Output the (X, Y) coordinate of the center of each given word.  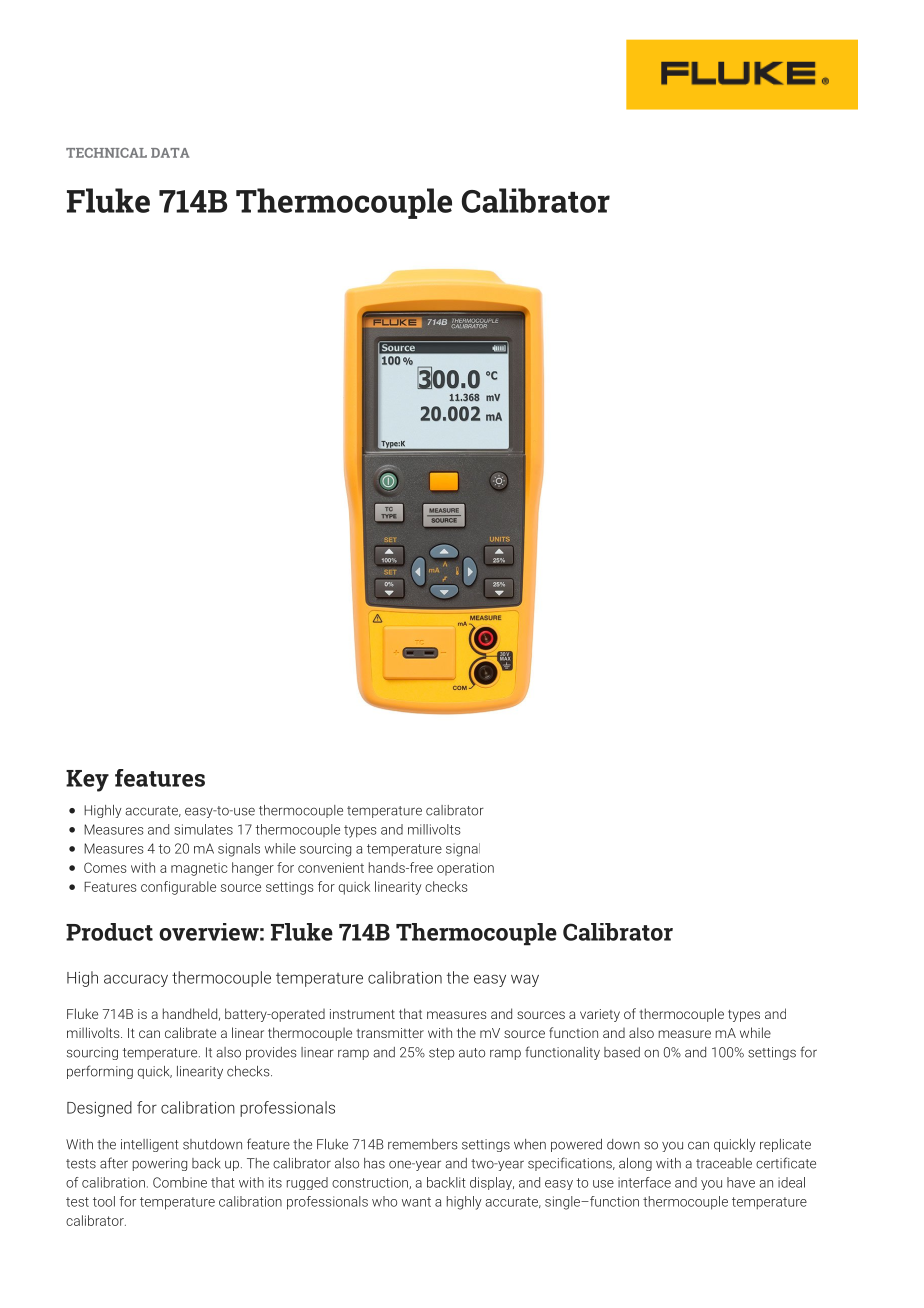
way (525, 980)
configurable (178, 888)
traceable (724, 1163)
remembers (423, 1144)
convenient (331, 868)
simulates (203, 829)
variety (600, 1015)
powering (160, 1164)
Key (87, 781)
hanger (253, 869)
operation (465, 869)
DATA (170, 153)
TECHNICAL (106, 153)
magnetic (199, 869)
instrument (362, 1014)
